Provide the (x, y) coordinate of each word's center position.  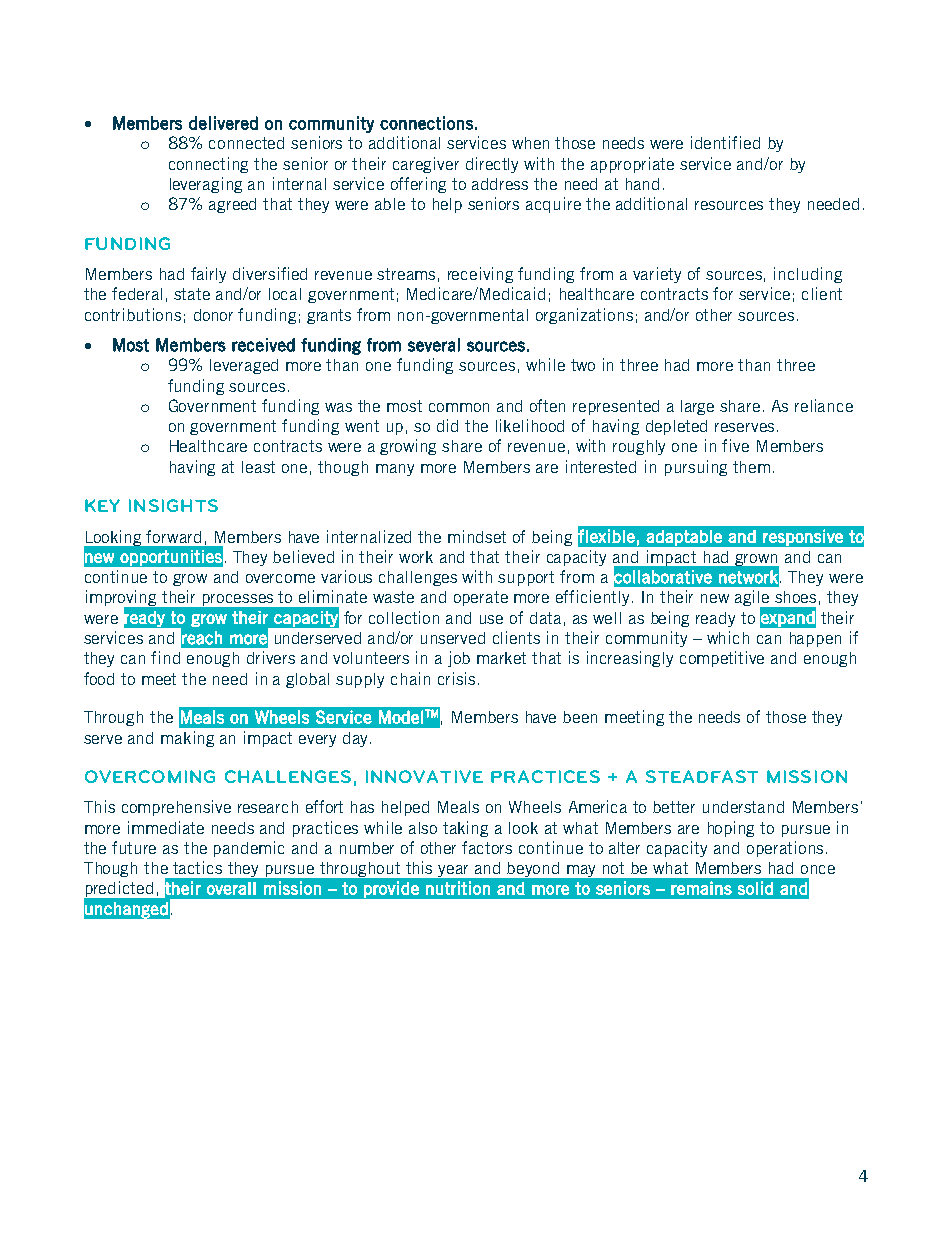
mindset (477, 536)
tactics (197, 867)
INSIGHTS (173, 505)
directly (492, 165)
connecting (208, 165)
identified (725, 142)
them (751, 467)
